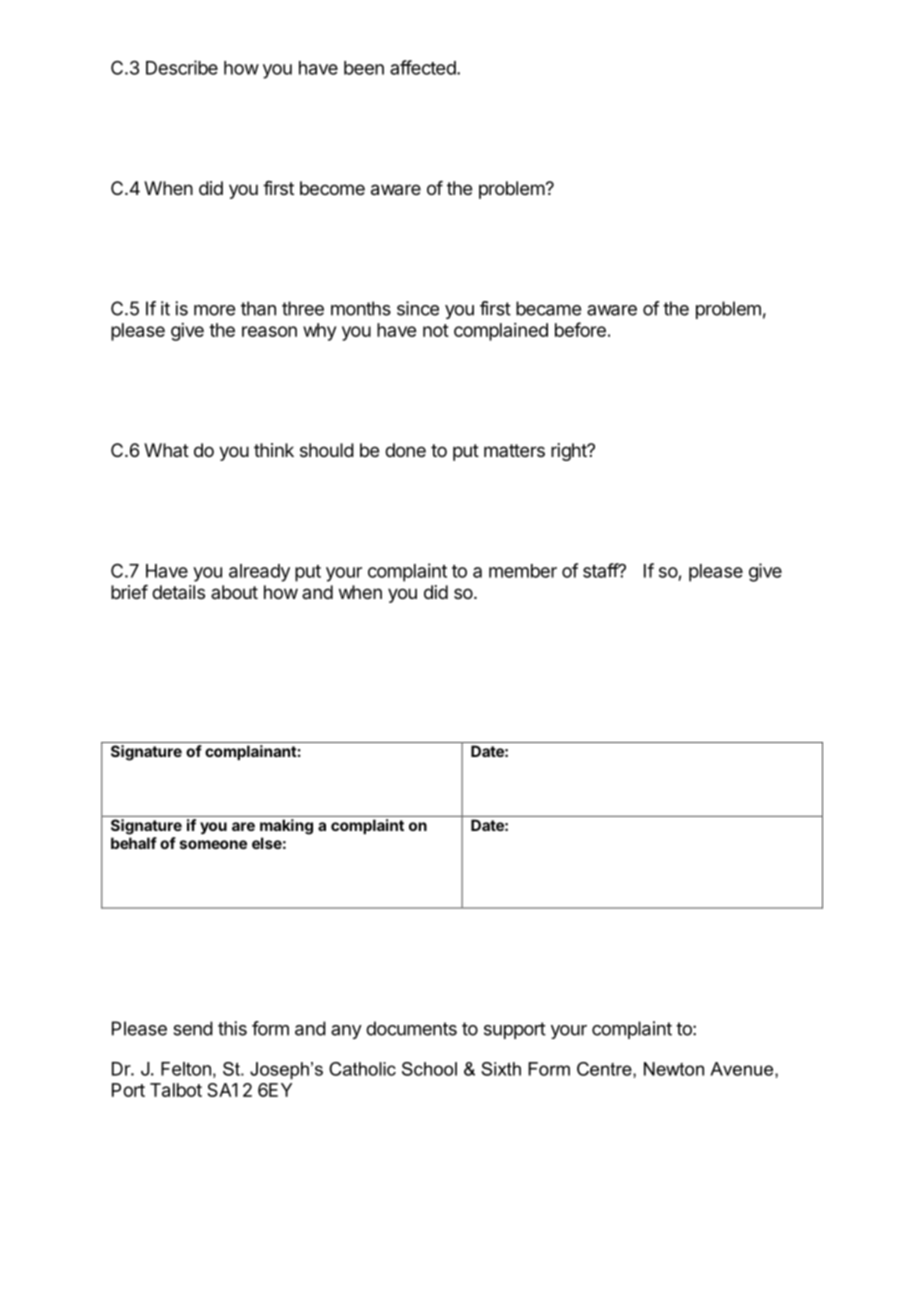 This document has width=924, height=1309. Describe the element at coordinates (674, 1069) in the document. I see `Newton` at that location.
